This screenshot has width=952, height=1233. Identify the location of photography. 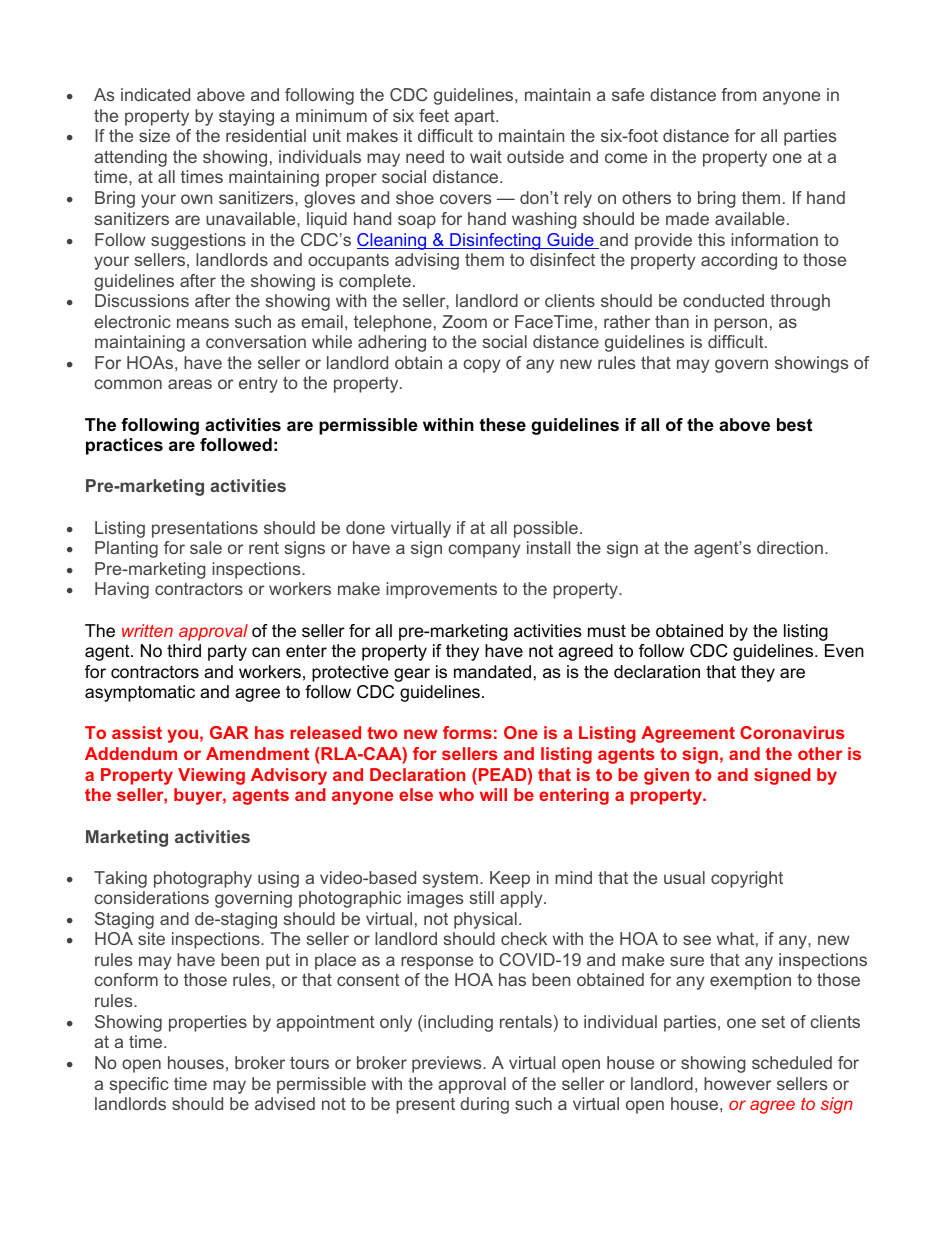
(203, 879).
